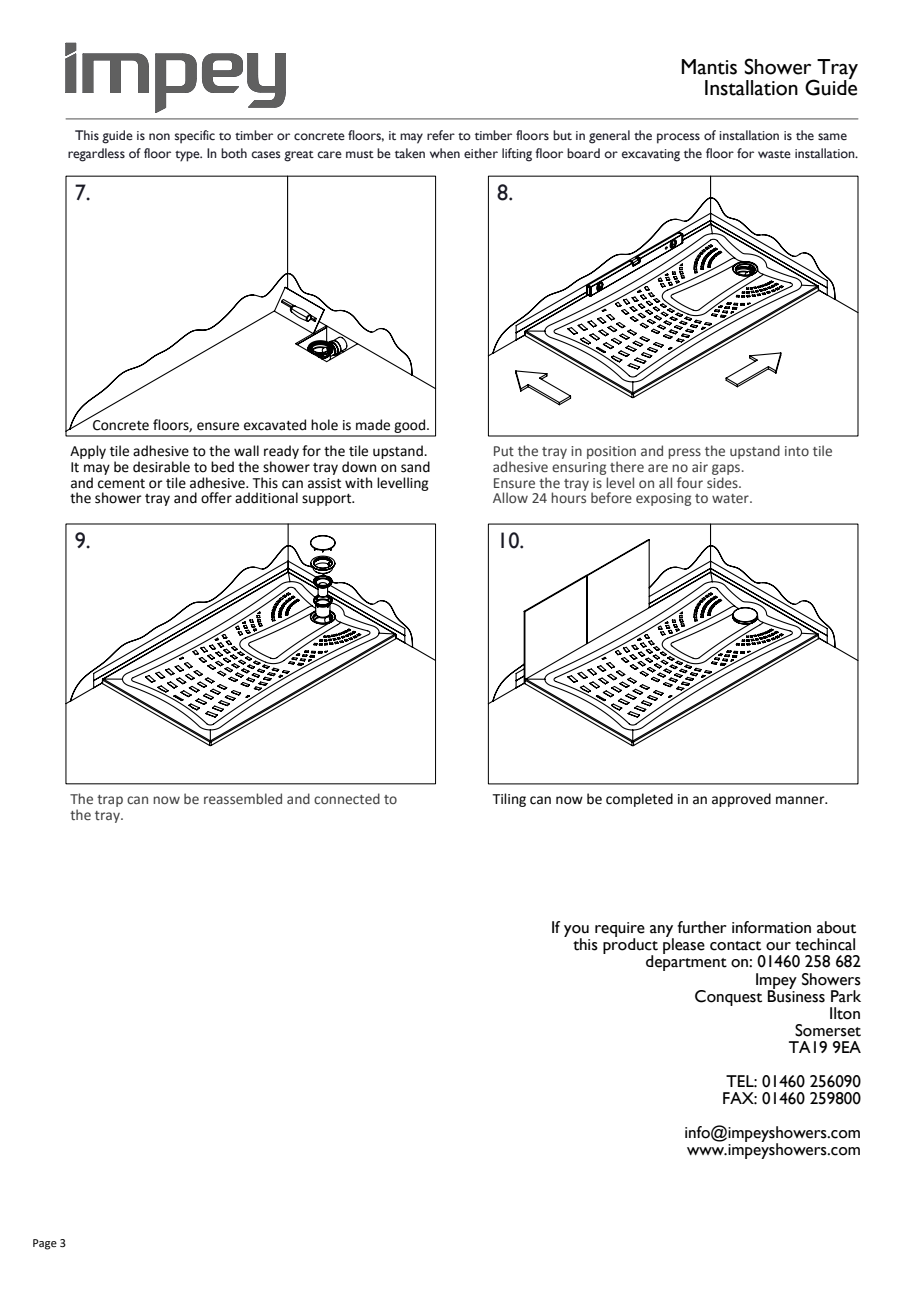 The width and height of the screenshot is (924, 1308). What do you see at coordinates (509, 800) in the screenshot?
I see `Tiling` at bounding box center [509, 800].
